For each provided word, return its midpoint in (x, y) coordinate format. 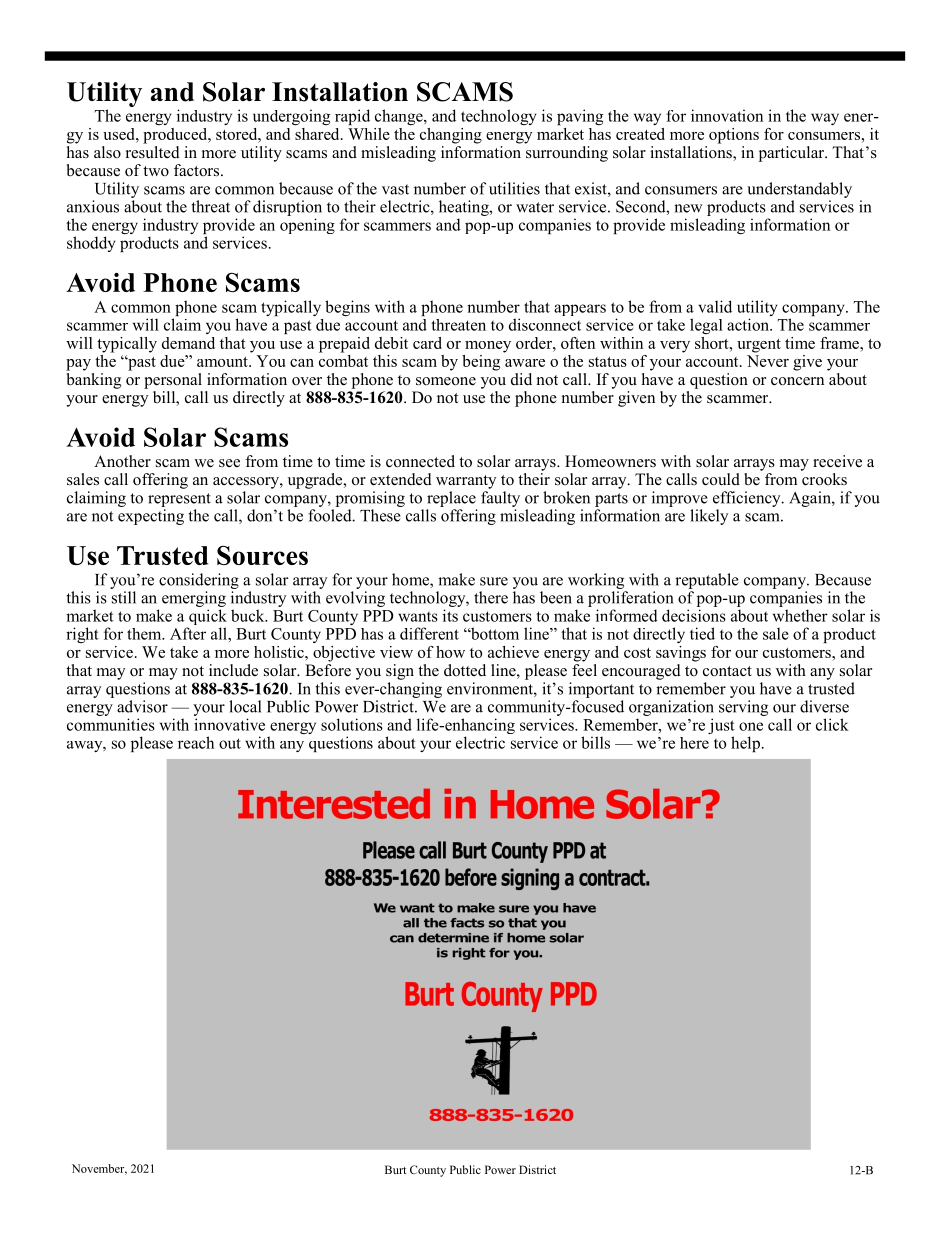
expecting (151, 517)
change (400, 117)
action (749, 324)
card (427, 343)
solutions (352, 724)
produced (176, 136)
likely (709, 517)
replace (451, 499)
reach (196, 742)
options (734, 136)
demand (188, 343)
